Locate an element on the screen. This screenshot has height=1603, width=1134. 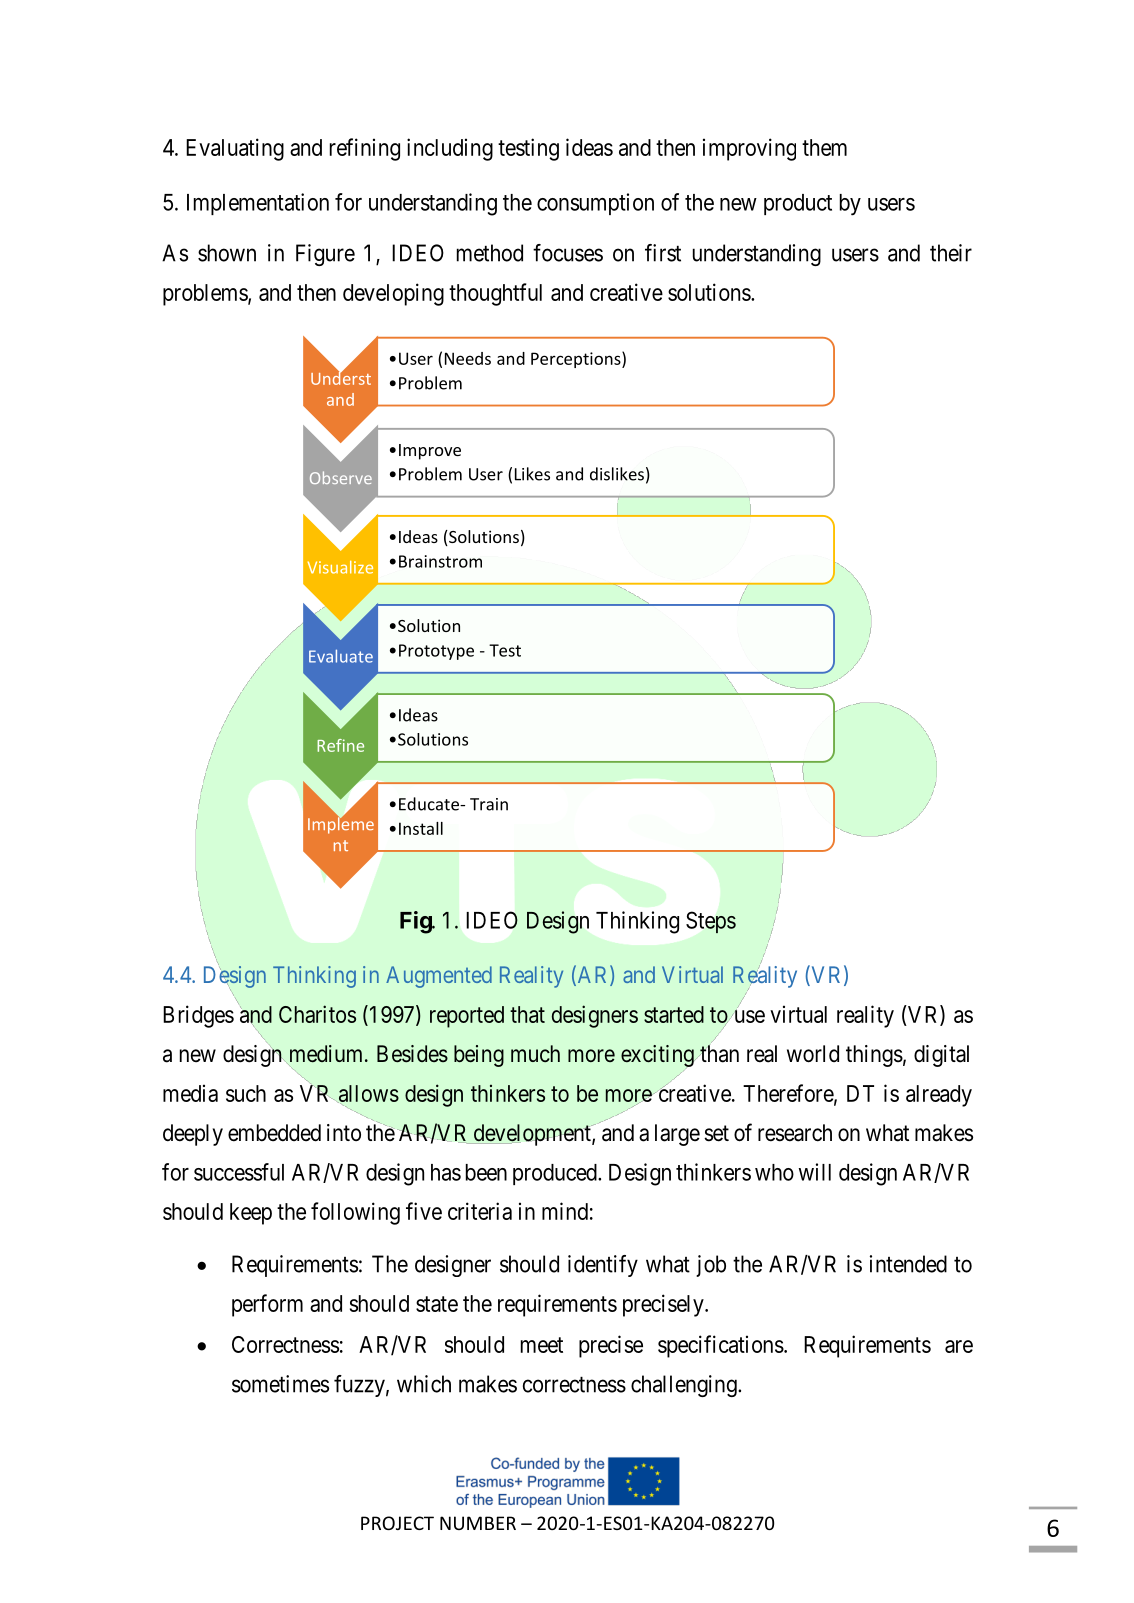
Install is located at coordinates (421, 828).
